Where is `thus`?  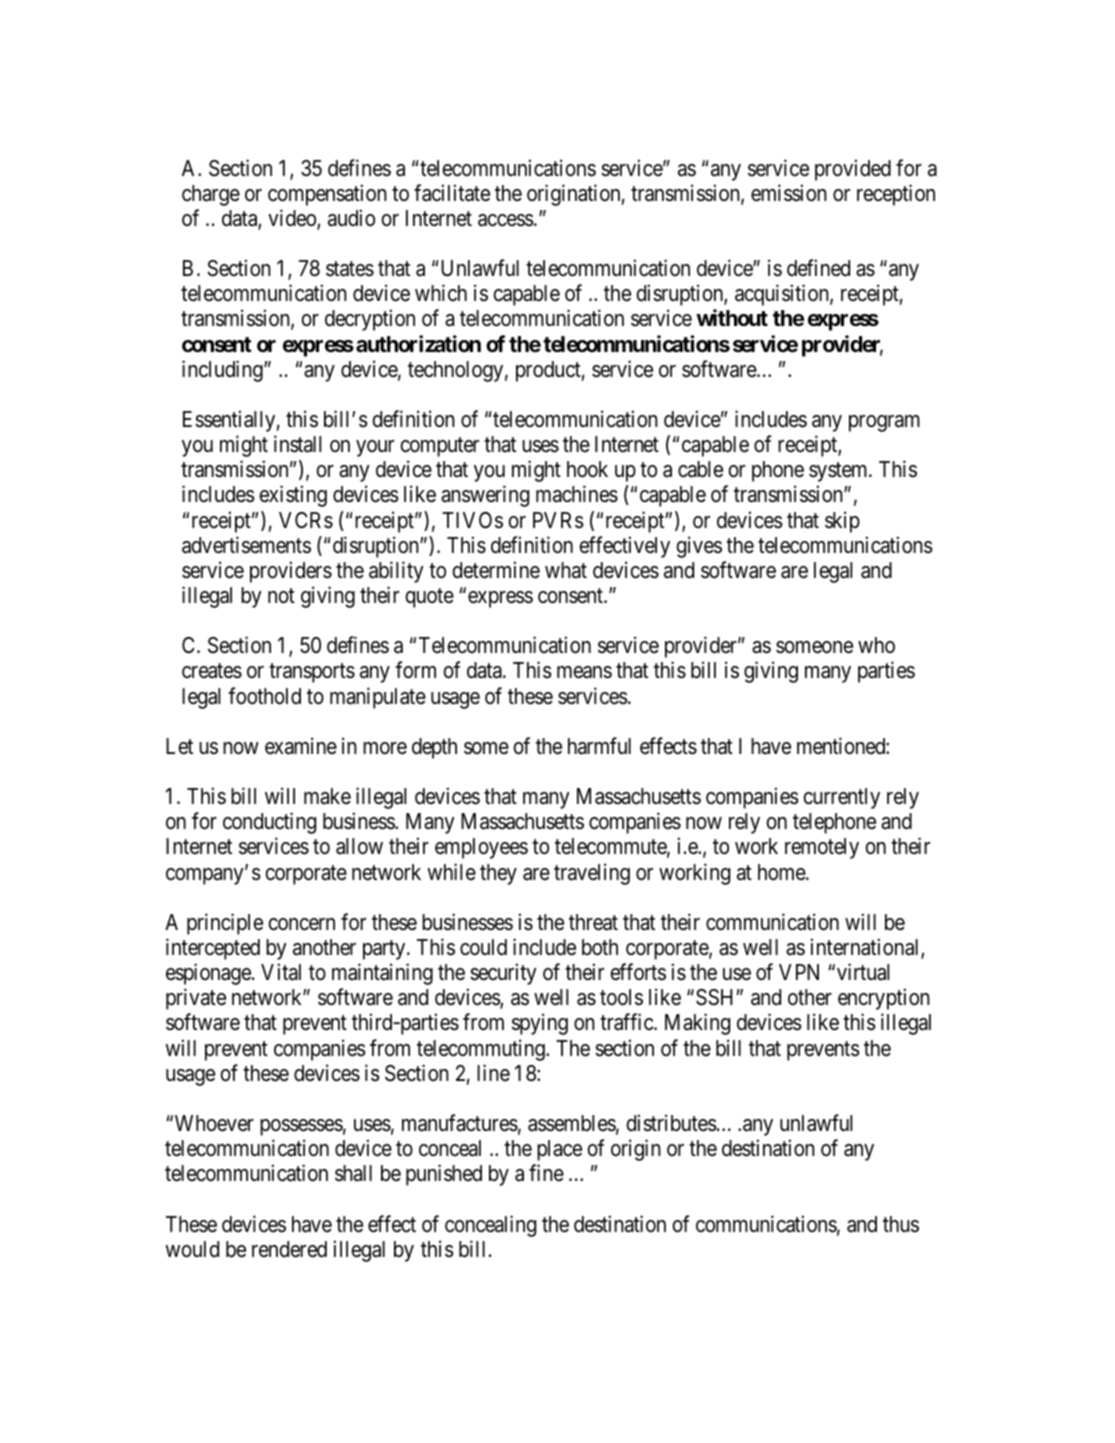
thus is located at coordinates (901, 1224).
